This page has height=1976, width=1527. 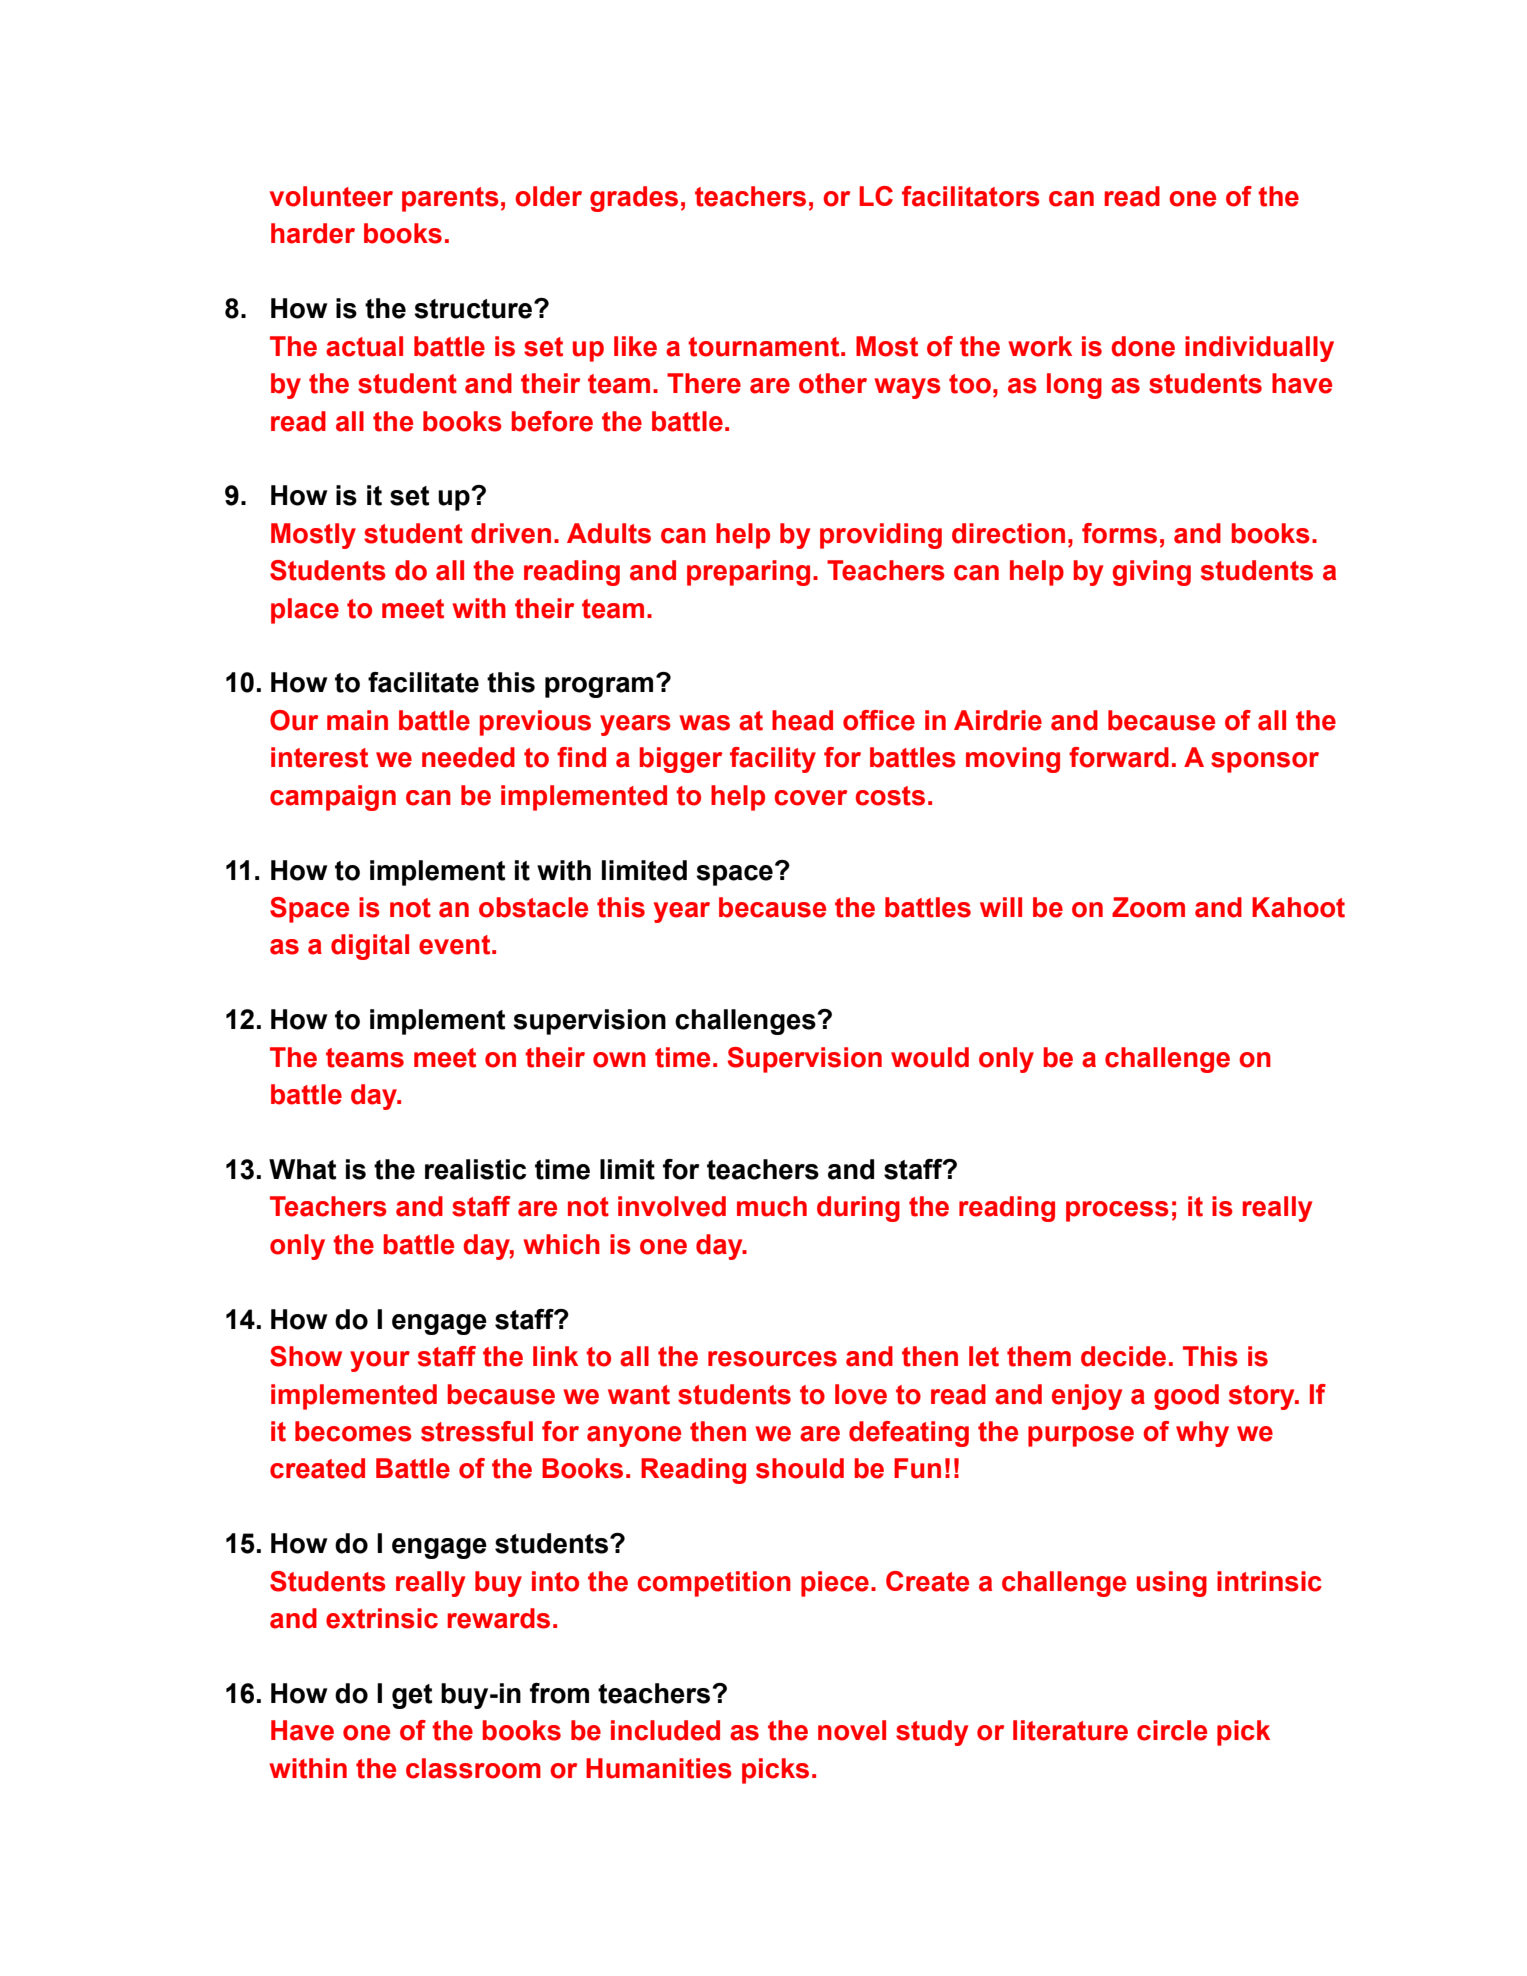 What do you see at coordinates (370, 947) in the page?
I see `digital` at bounding box center [370, 947].
